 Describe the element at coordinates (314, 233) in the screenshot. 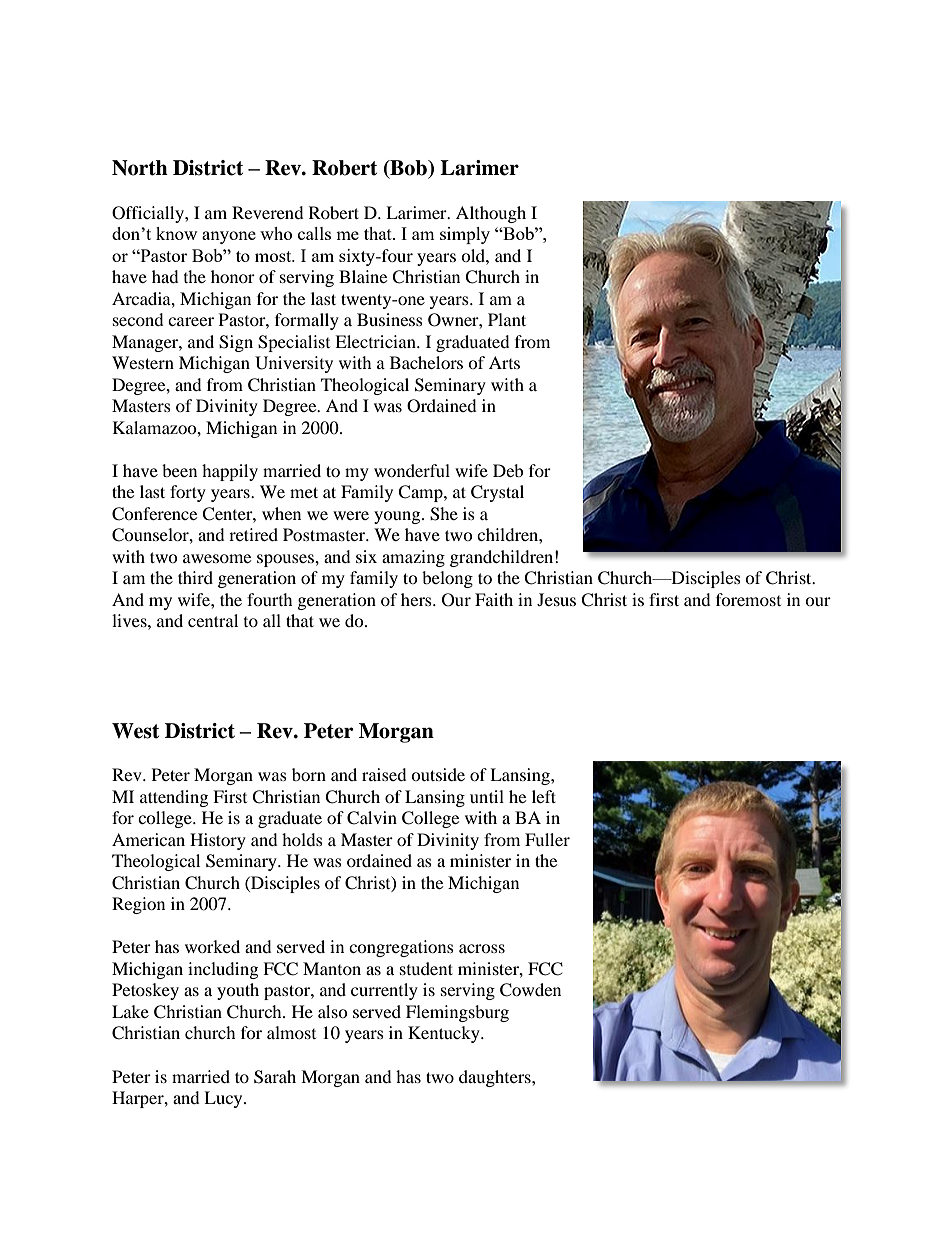

I see `calls` at that location.
